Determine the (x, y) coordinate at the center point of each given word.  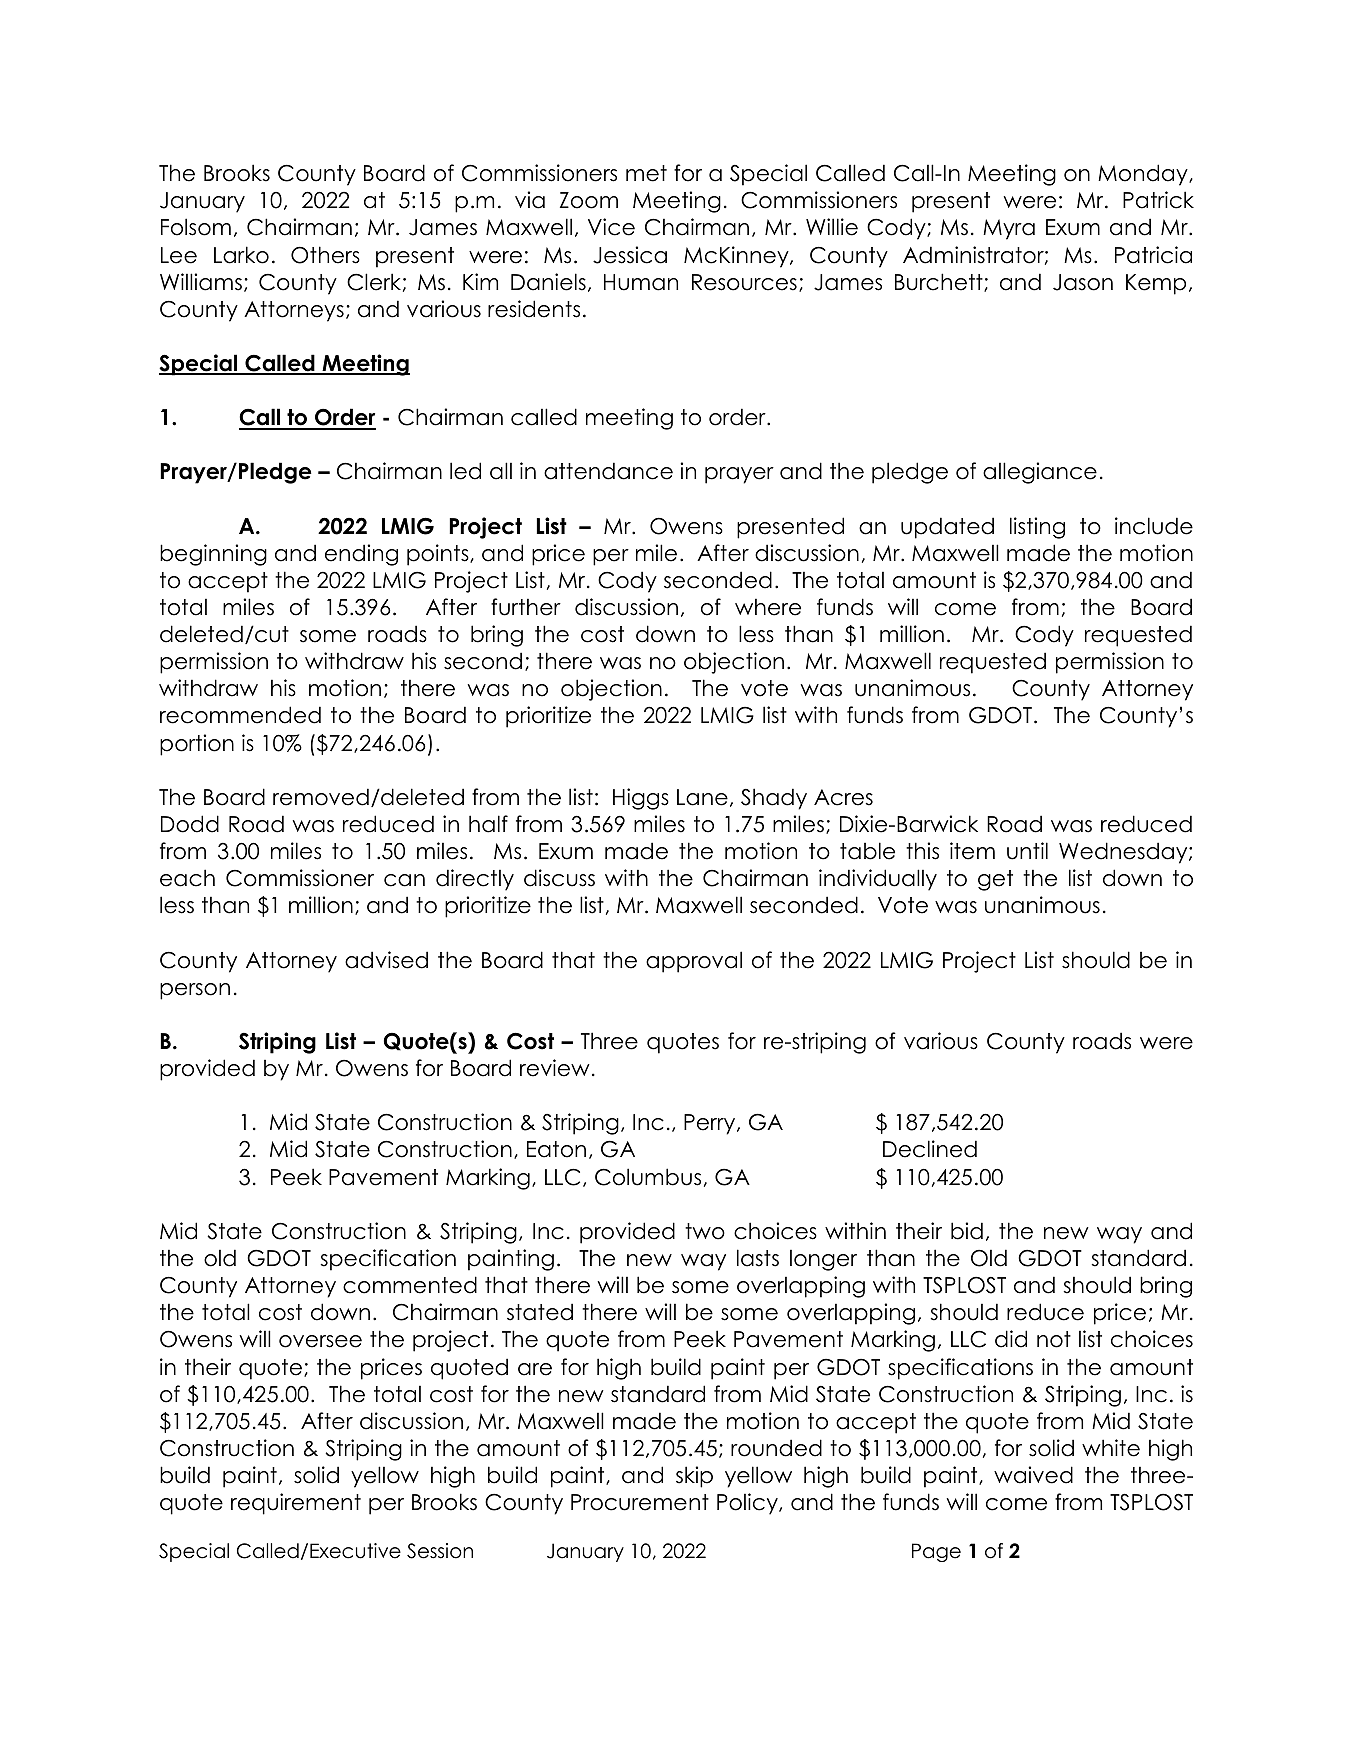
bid (967, 1231)
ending (361, 555)
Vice (611, 227)
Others (325, 255)
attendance (608, 471)
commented (410, 1285)
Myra (1009, 229)
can (404, 880)
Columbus (648, 1177)
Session (440, 1551)
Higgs (641, 799)
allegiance (1040, 473)
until (1027, 851)
